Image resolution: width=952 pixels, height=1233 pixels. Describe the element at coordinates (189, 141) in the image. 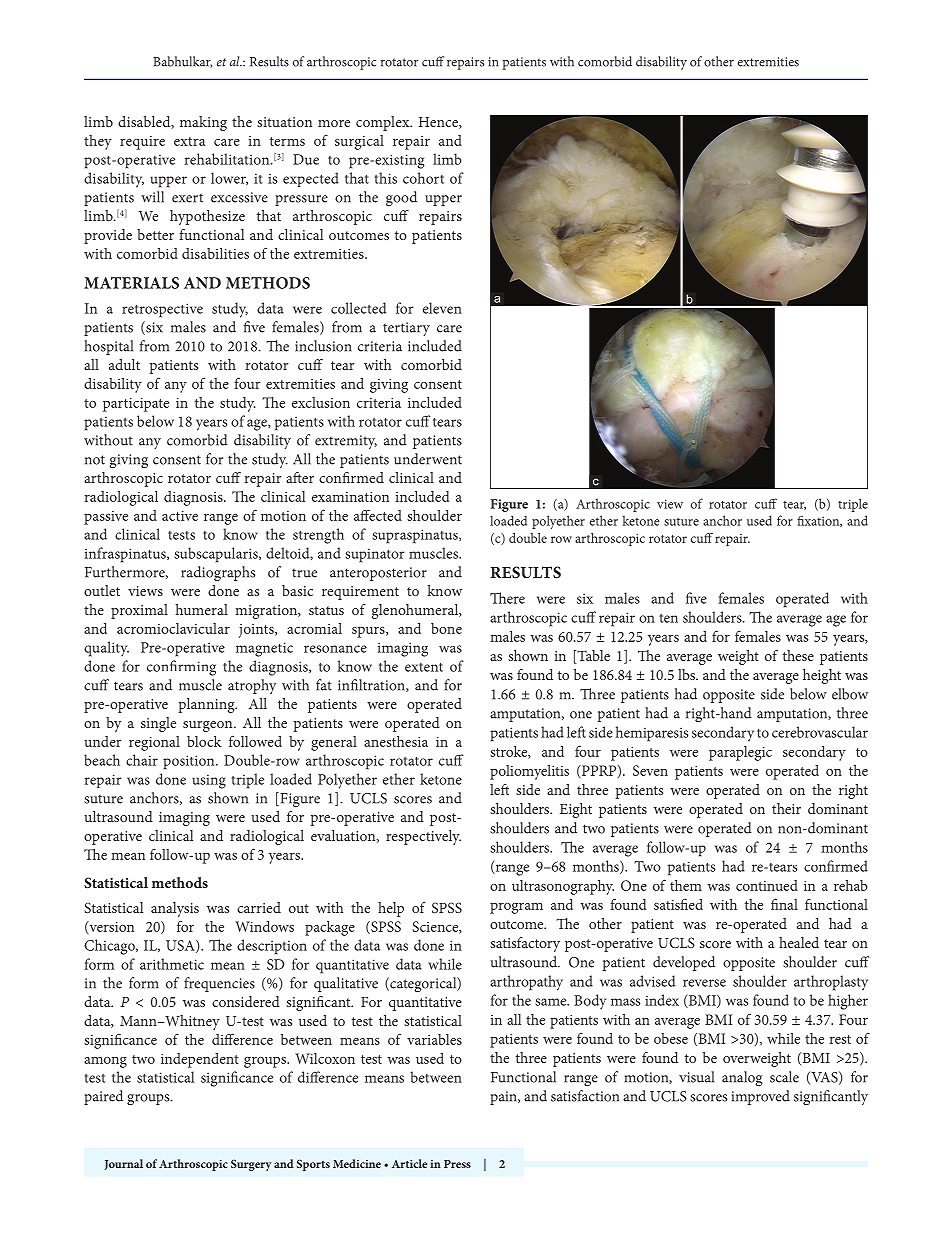

I see `extra` at that location.
